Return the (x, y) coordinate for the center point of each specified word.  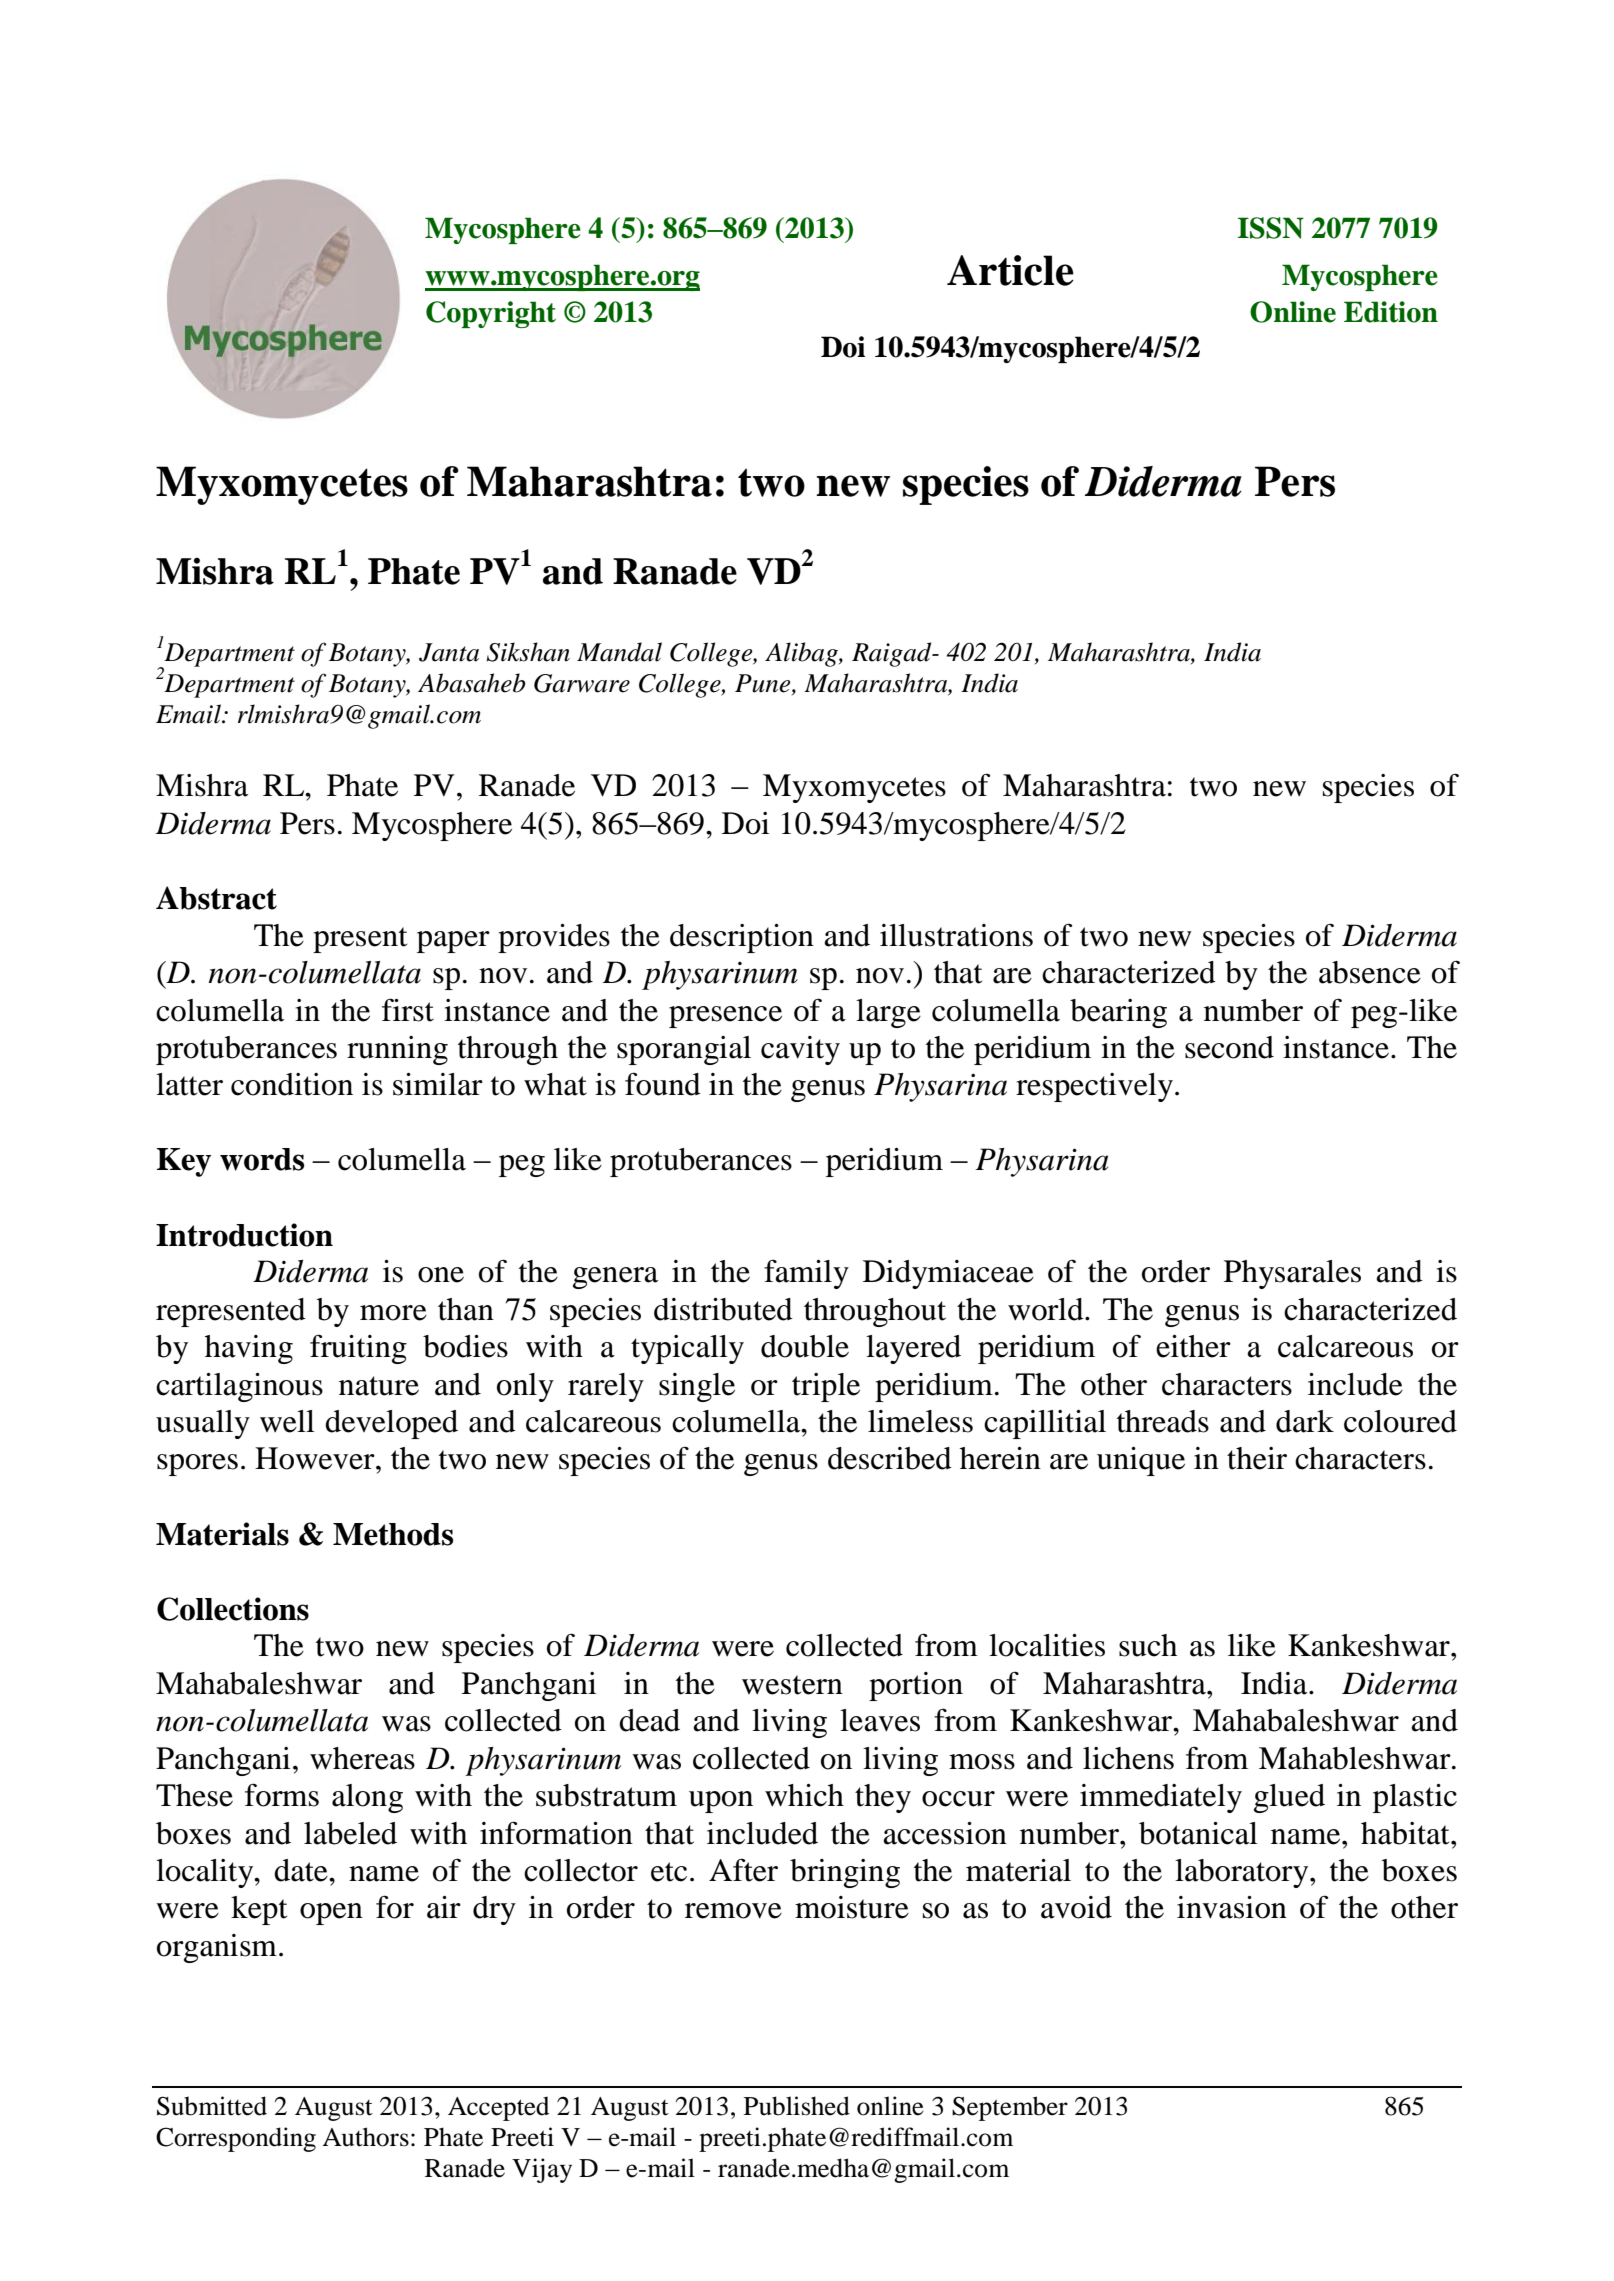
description (742, 938)
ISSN (1271, 228)
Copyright (491, 314)
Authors (365, 2137)
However (316, 1458)
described (890, 1458)
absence (1370, 972)
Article (1010, 270)
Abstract (216, 898)
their (1257, 1458)
